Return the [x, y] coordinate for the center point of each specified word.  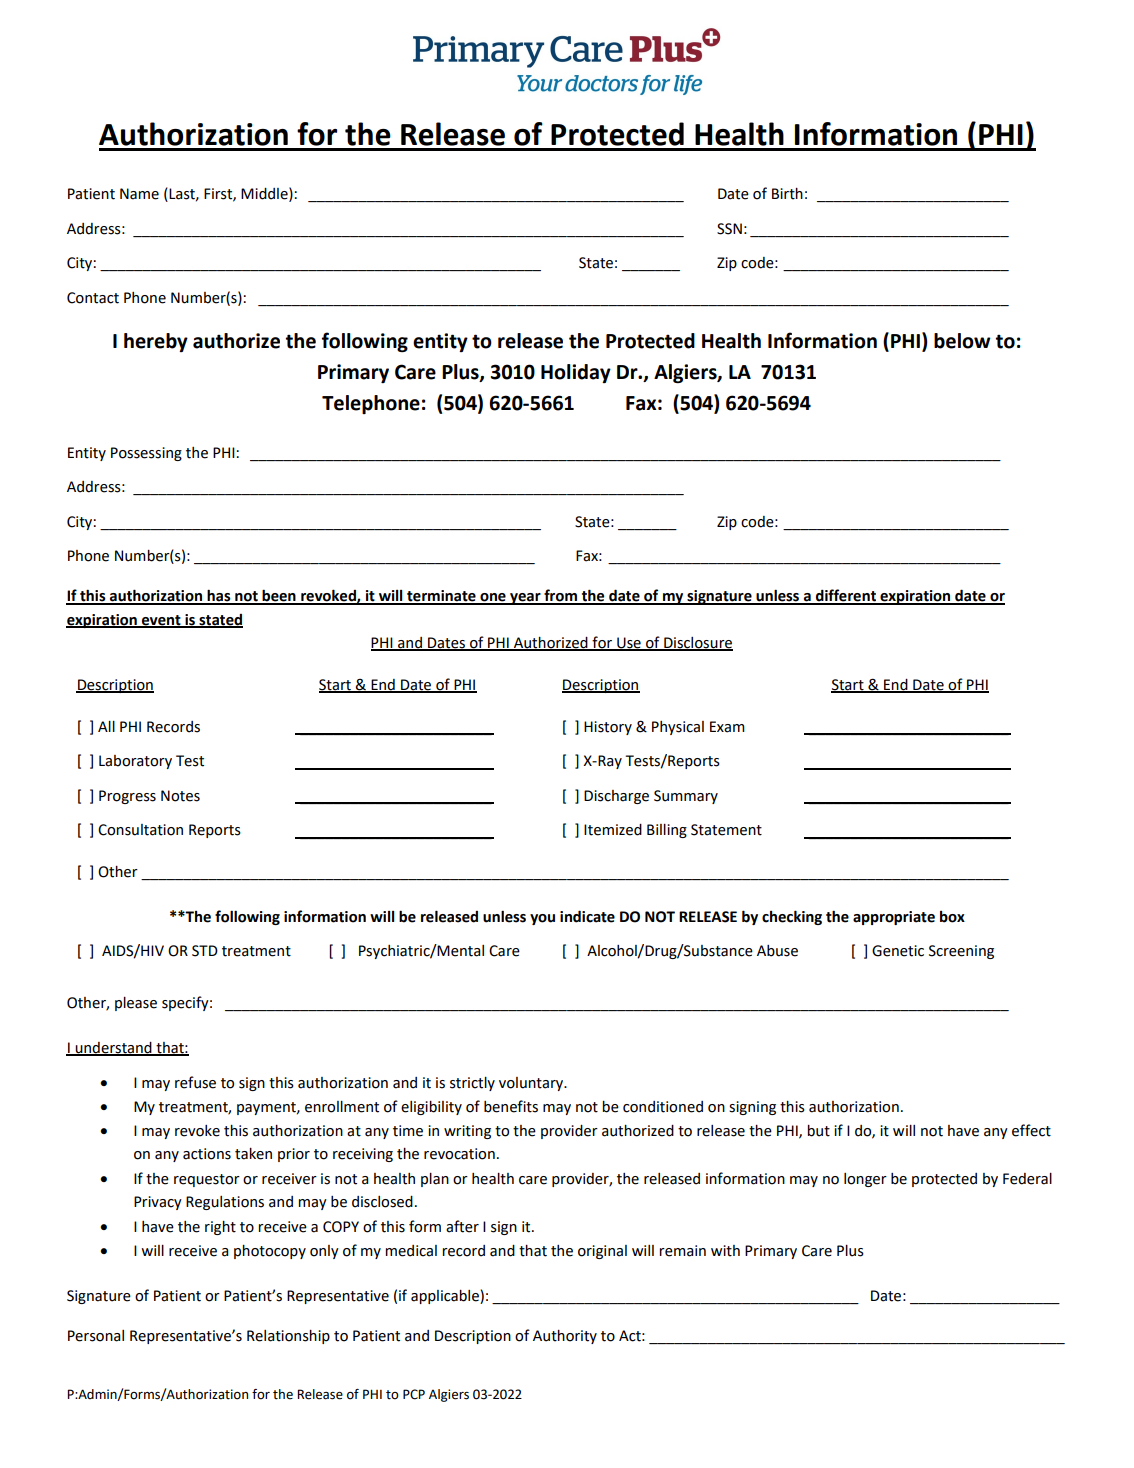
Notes [180, 796]
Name [139, 194]
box [952, 917]
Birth [787, 194]
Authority [565, 1337]
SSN [729, 229]
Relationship [288, 1337]
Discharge [616, 797]
